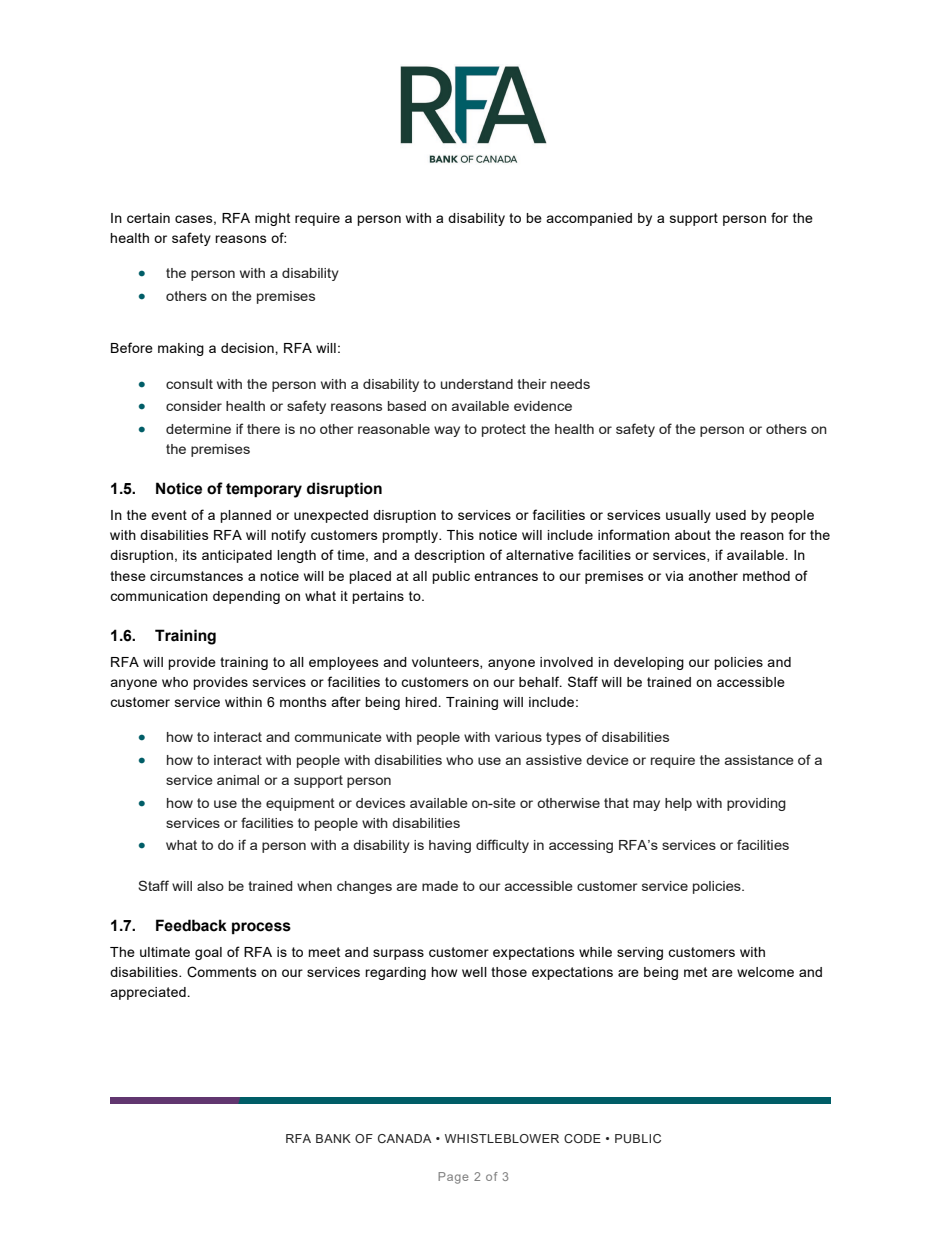  I want to click on serving, so click(640, 953).
